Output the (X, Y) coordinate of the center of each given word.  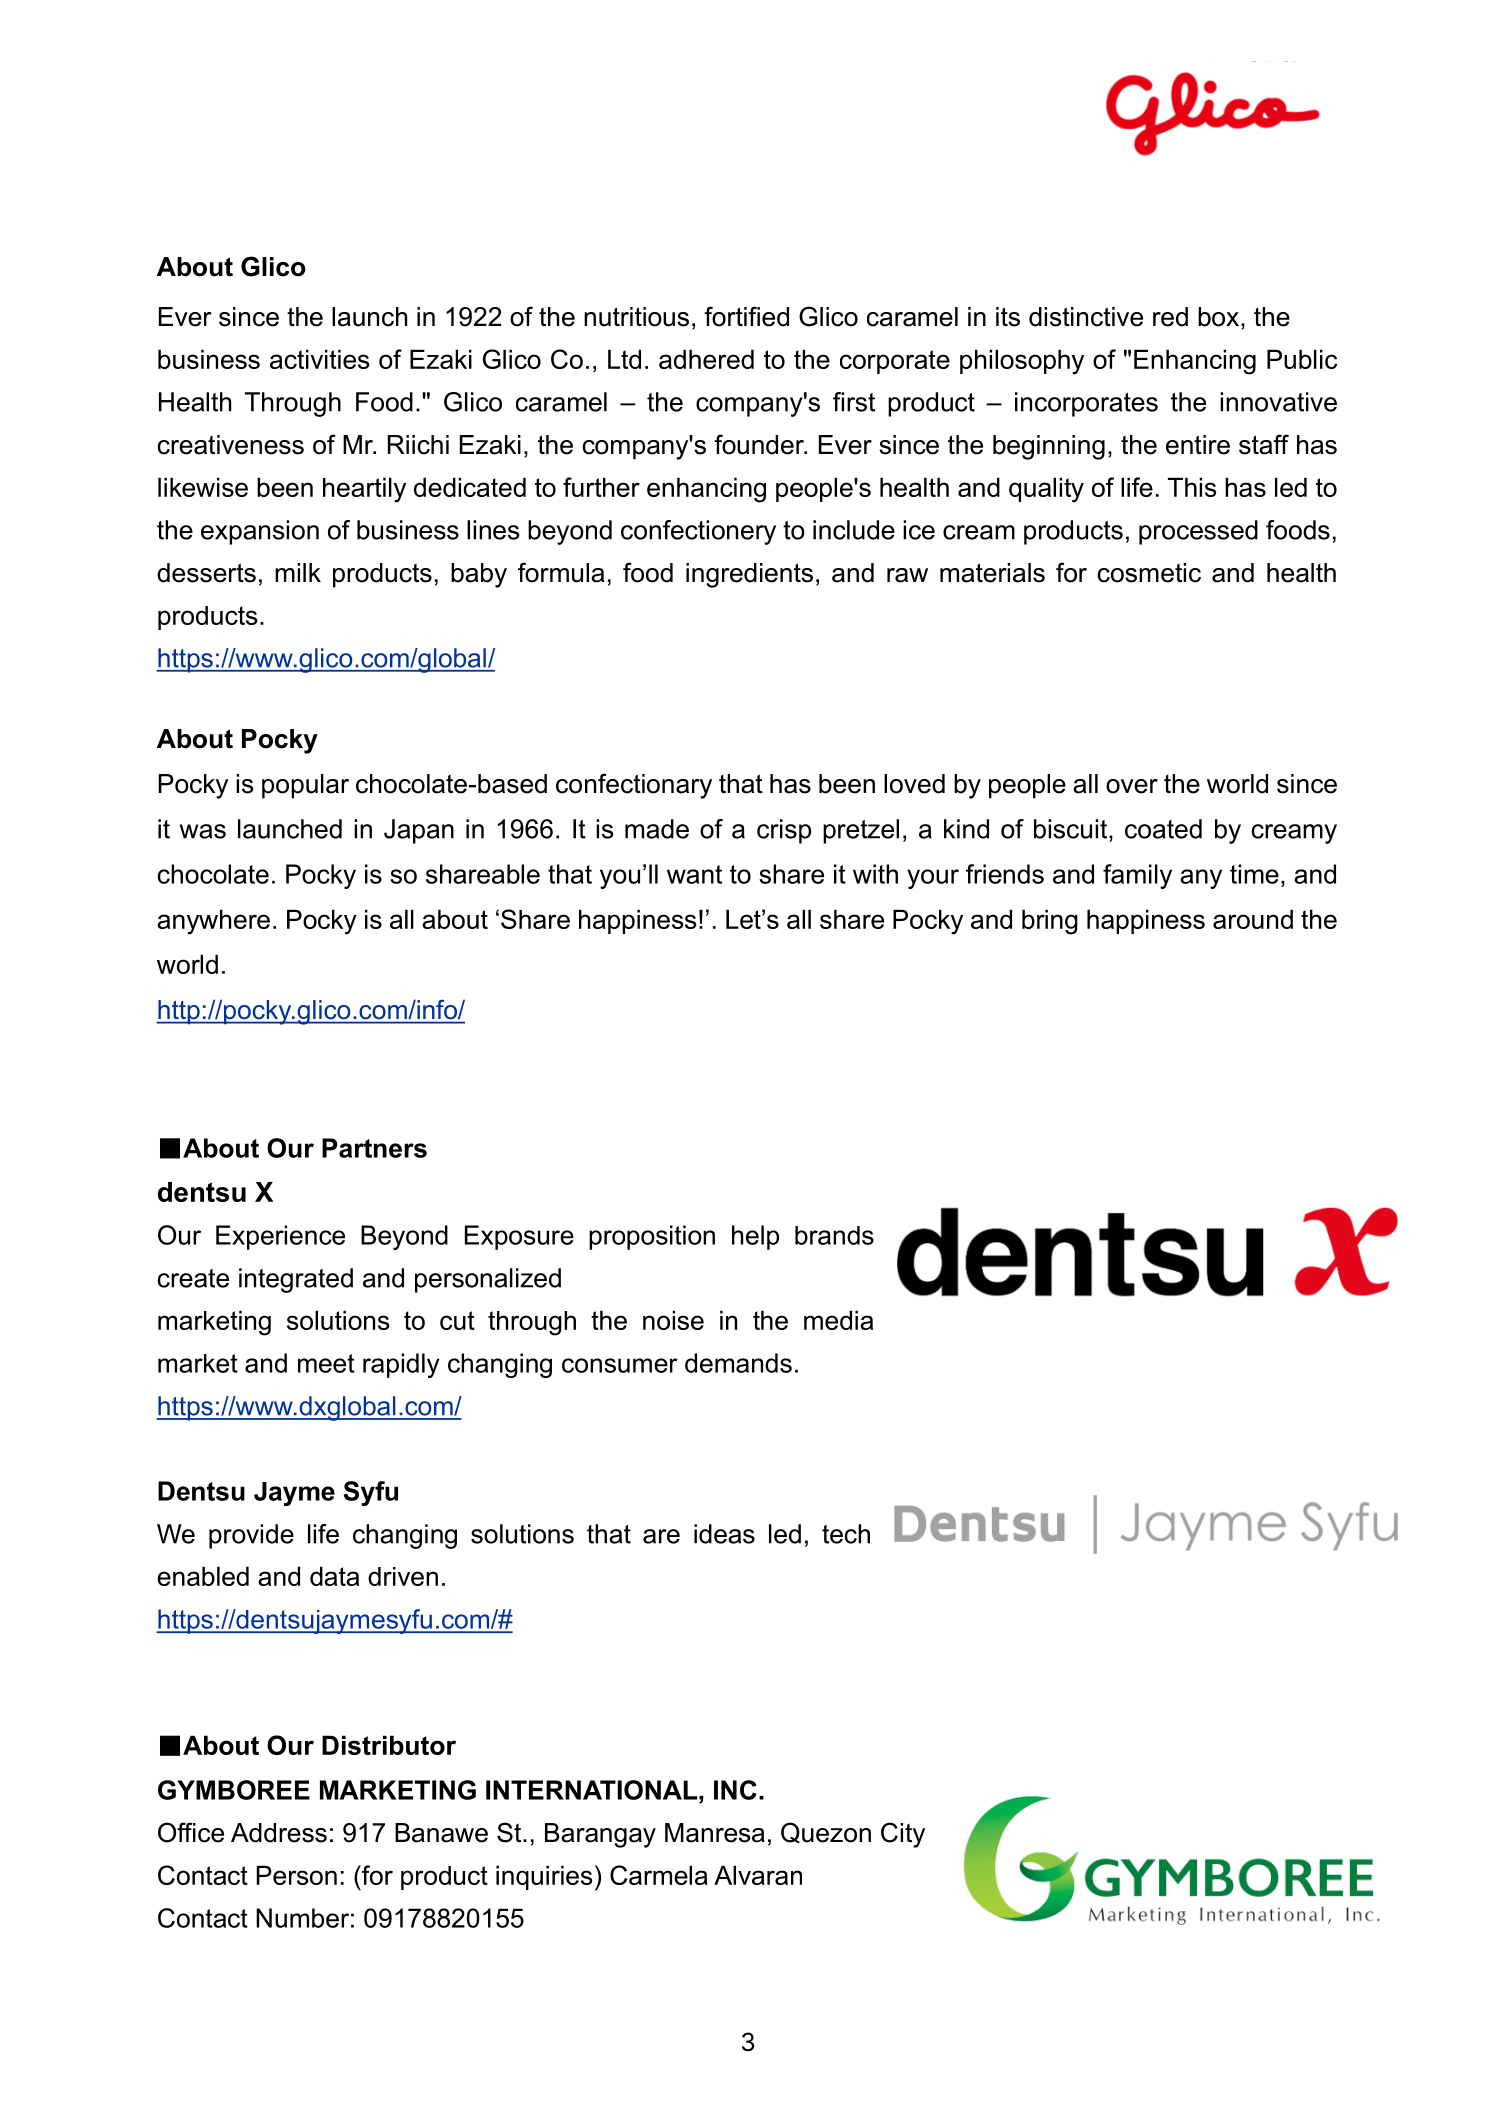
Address (279, 1833)
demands (738, 1363)
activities (320, 359)
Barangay (600, 1835)
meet (326, 1363)
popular (305, 786)
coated (1163, 829)
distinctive (1086, 317)
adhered (706, 359)
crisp (784, 831)
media (838, 1320)
